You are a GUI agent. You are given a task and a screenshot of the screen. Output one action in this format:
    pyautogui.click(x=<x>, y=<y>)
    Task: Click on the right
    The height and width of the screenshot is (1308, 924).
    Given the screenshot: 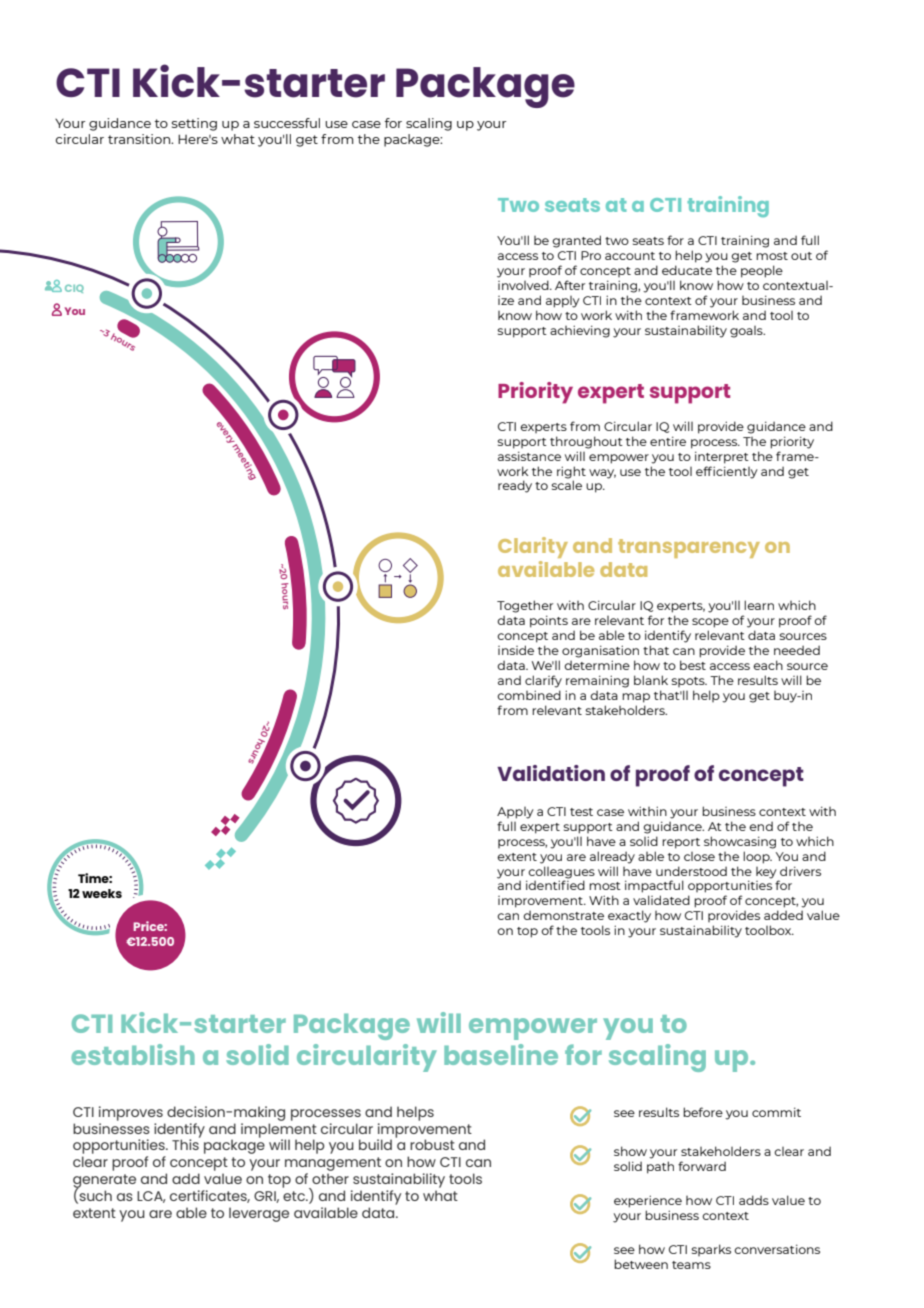 What is the action you would take?
    pyautogui.click(x=571, y=472)
